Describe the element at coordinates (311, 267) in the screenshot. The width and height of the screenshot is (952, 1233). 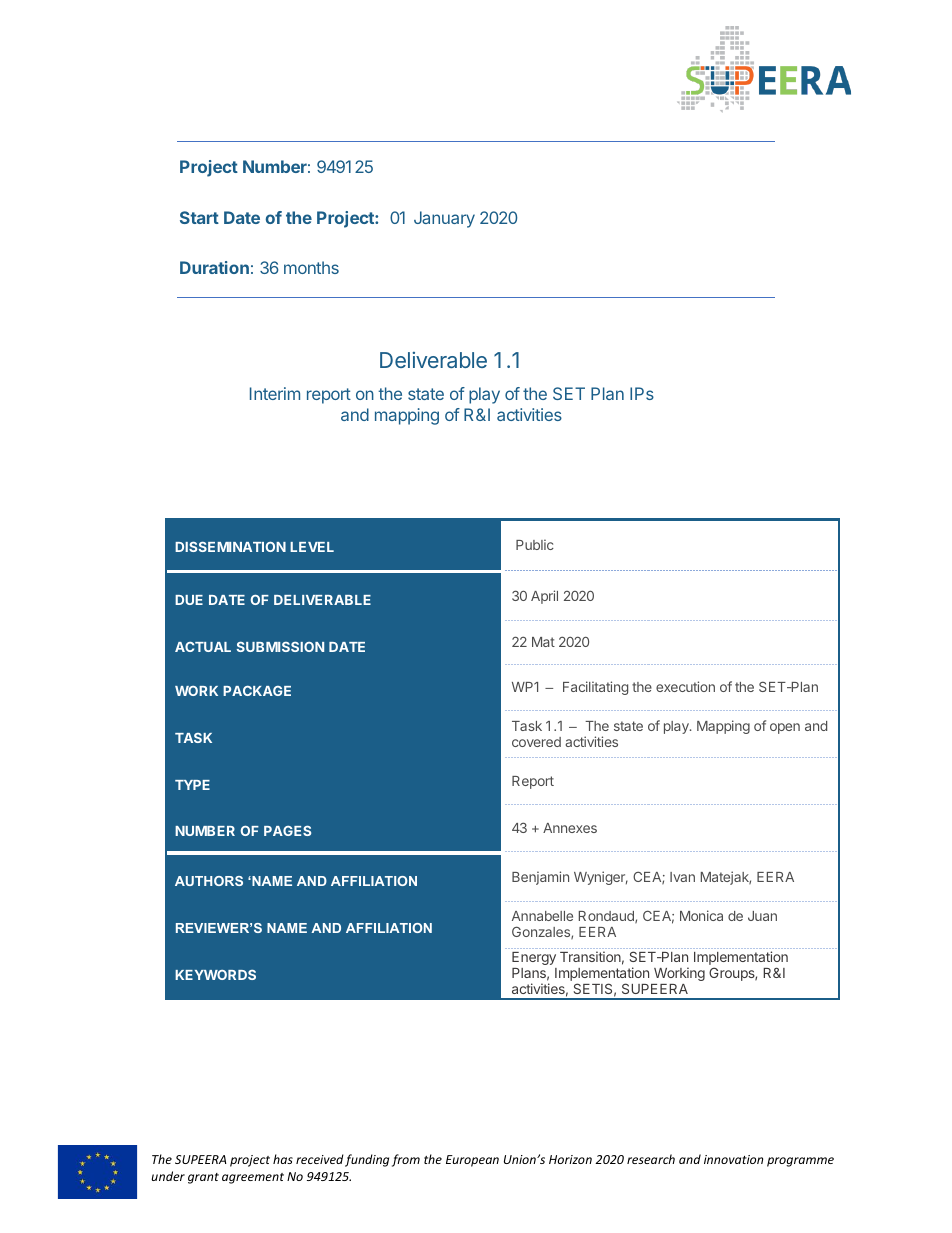
I see `months` at that location.
